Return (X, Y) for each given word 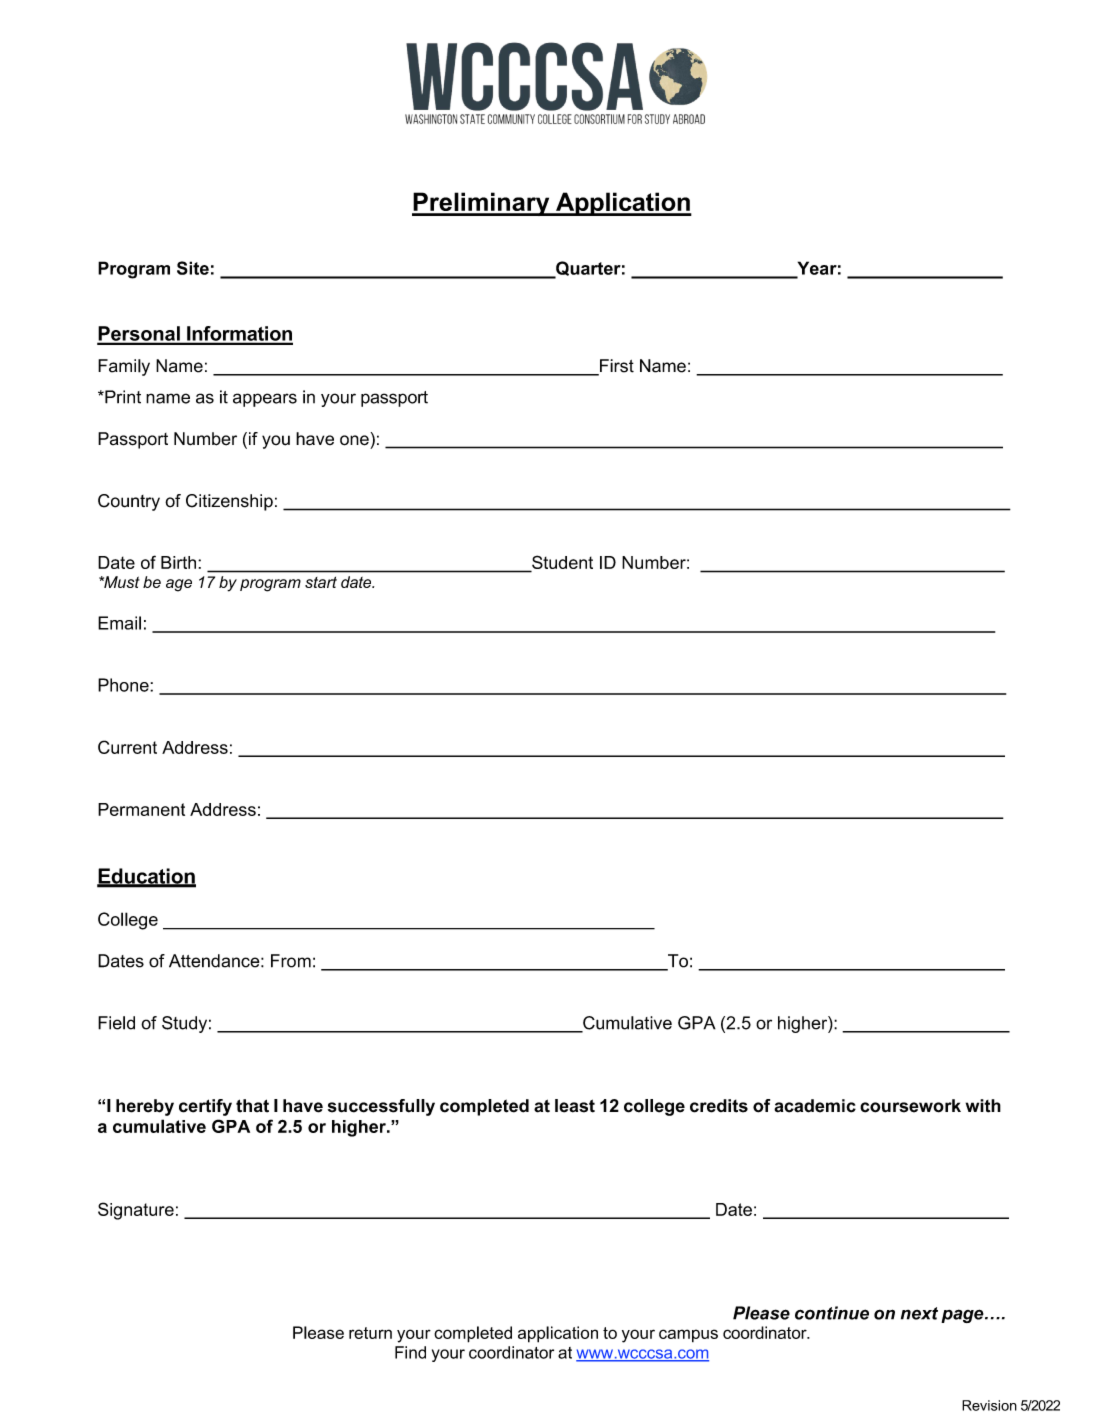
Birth (180, 562)
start (321, 582)
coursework (910, 1106)
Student (561, 563)
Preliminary (482, 204)
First (616, 367)
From (291, 961)
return (370, 1333)
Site (193, 268)
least (575, 1106)
